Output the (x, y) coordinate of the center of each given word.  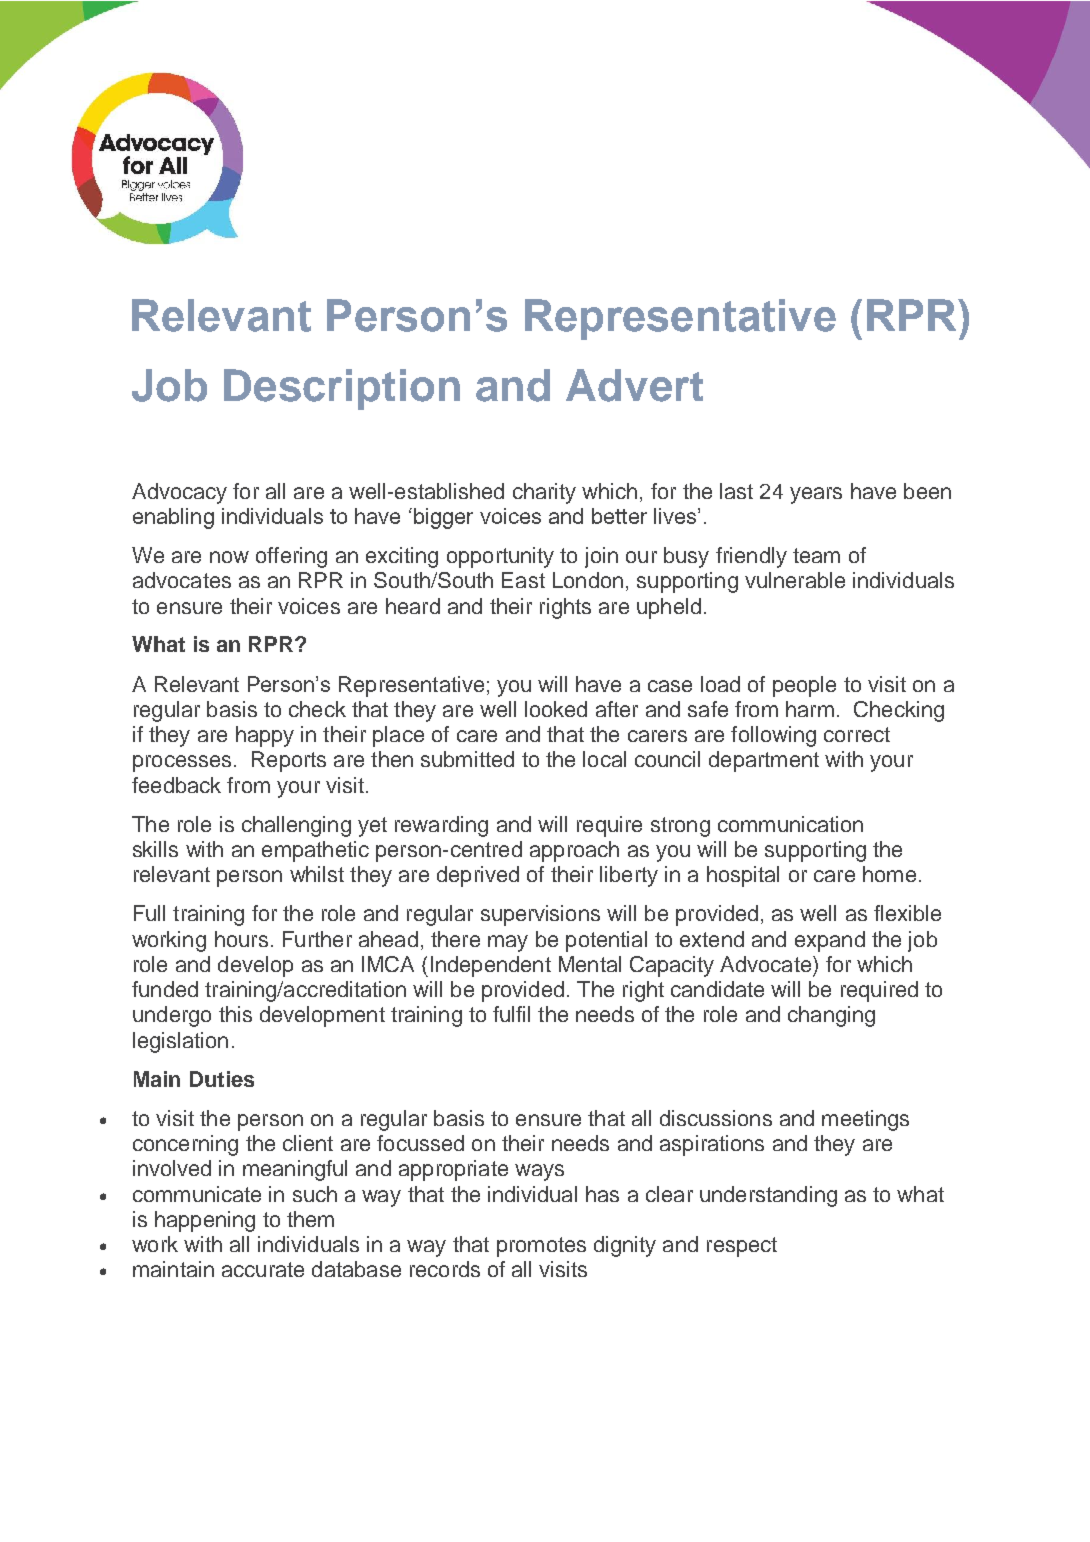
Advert (634, 385)
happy (265, 736)
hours (241, 939)
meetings (865, 1120)
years (816, 495)
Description (342, 389)
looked (556, 709)
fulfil (511, 1014)
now (229, 557)
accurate (263, 1269)
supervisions (540, 915)
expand (830, 941)
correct (857, 734)
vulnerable (795, 580)
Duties (222, 1079)
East (523, 580)
